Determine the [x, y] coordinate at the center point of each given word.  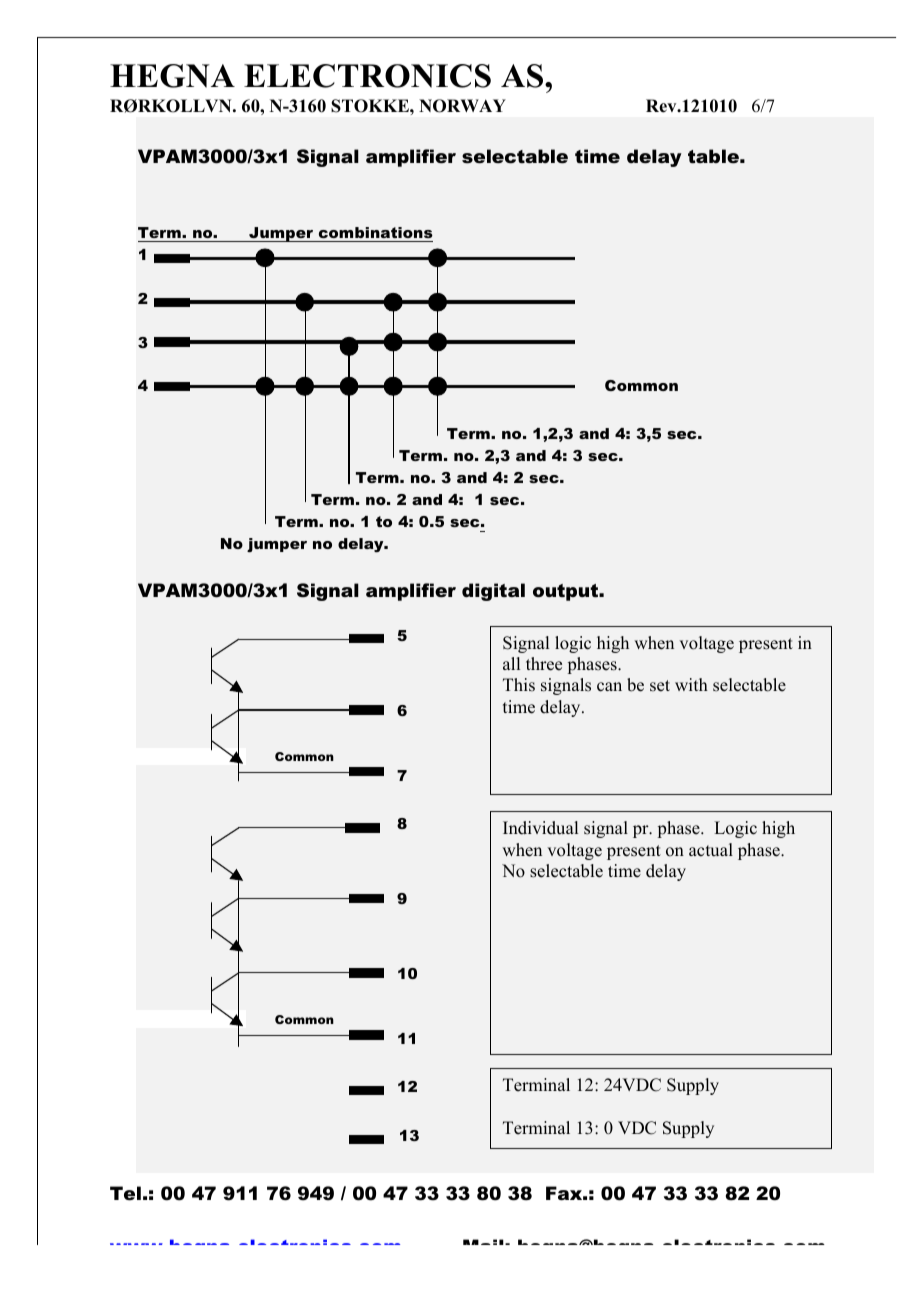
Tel [125, 1193]
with [691, 684]
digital [493, 592]
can [609, 687]
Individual [540, 828]
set [660, 686]
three [544, 664]
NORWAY [462, 106]
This [519, 685]
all [511, 663]
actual [711, 850]
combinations [376, 232]
